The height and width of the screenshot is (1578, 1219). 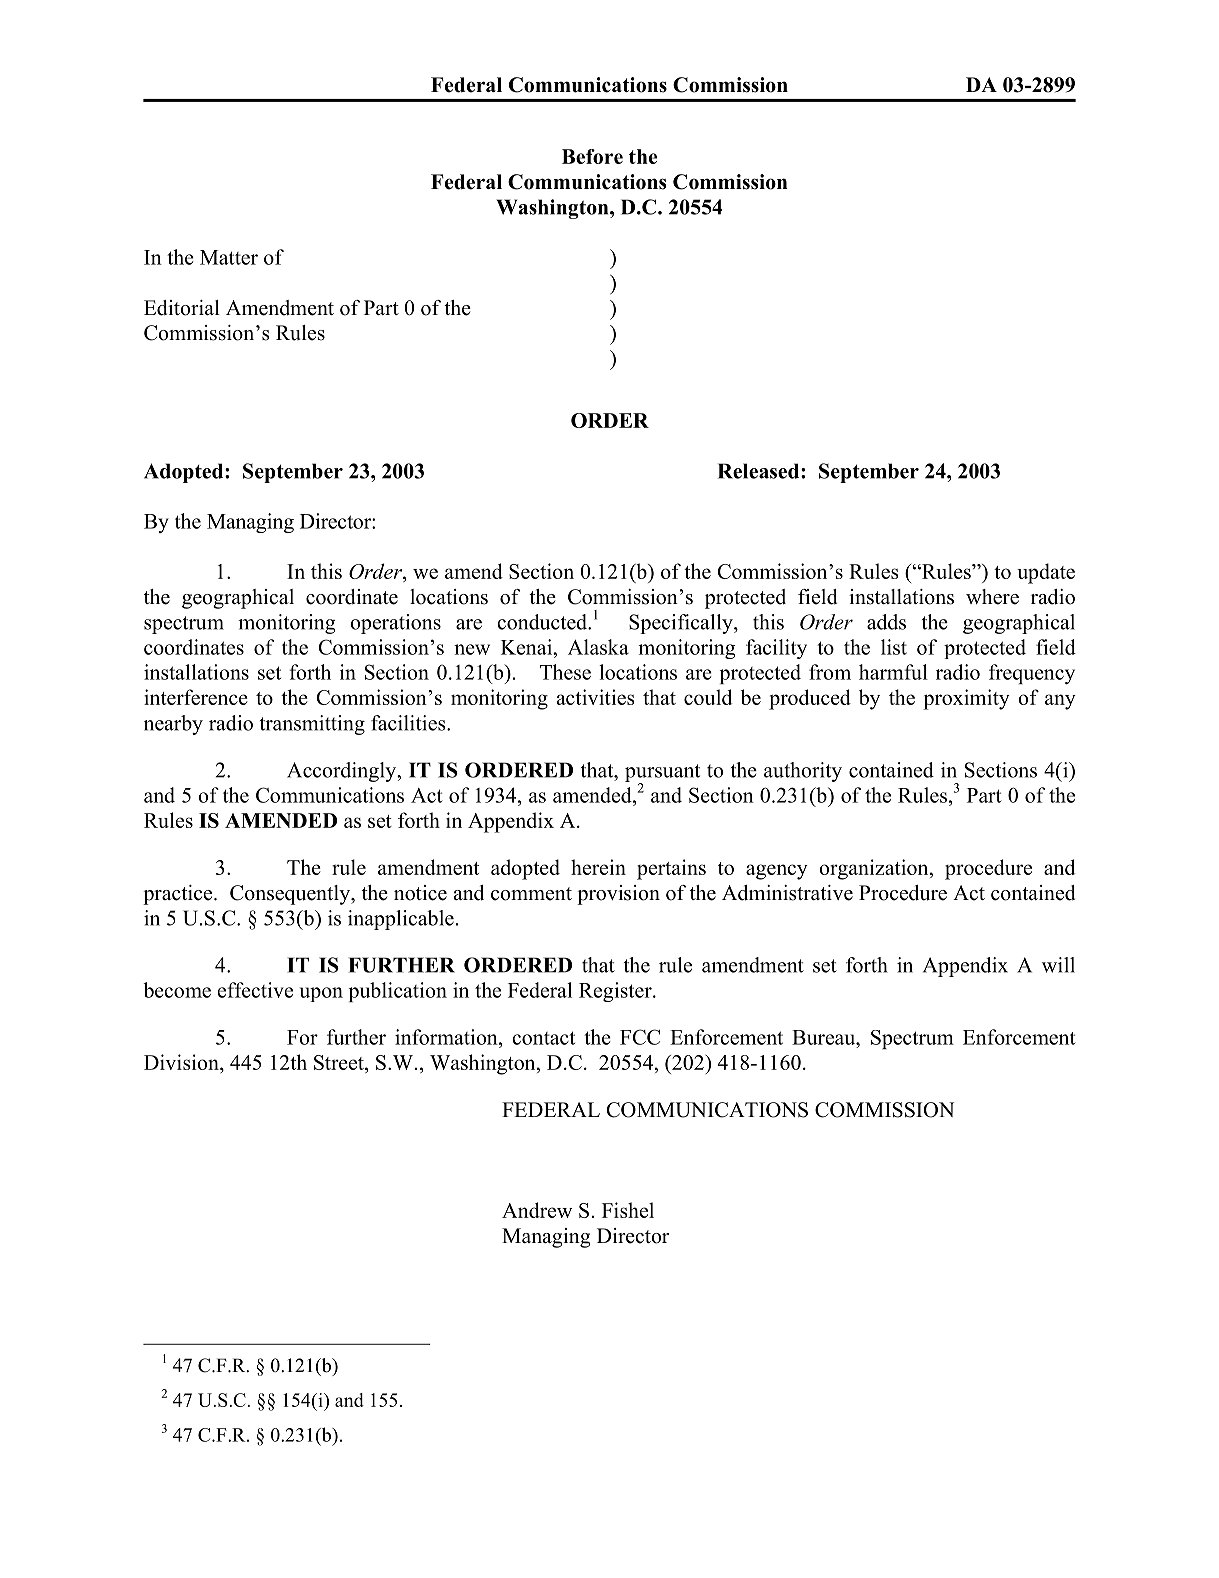 What do you see at coordinates (966, 699) in the screenshot?
I see `proximity` at bounding box center [966, 699].
